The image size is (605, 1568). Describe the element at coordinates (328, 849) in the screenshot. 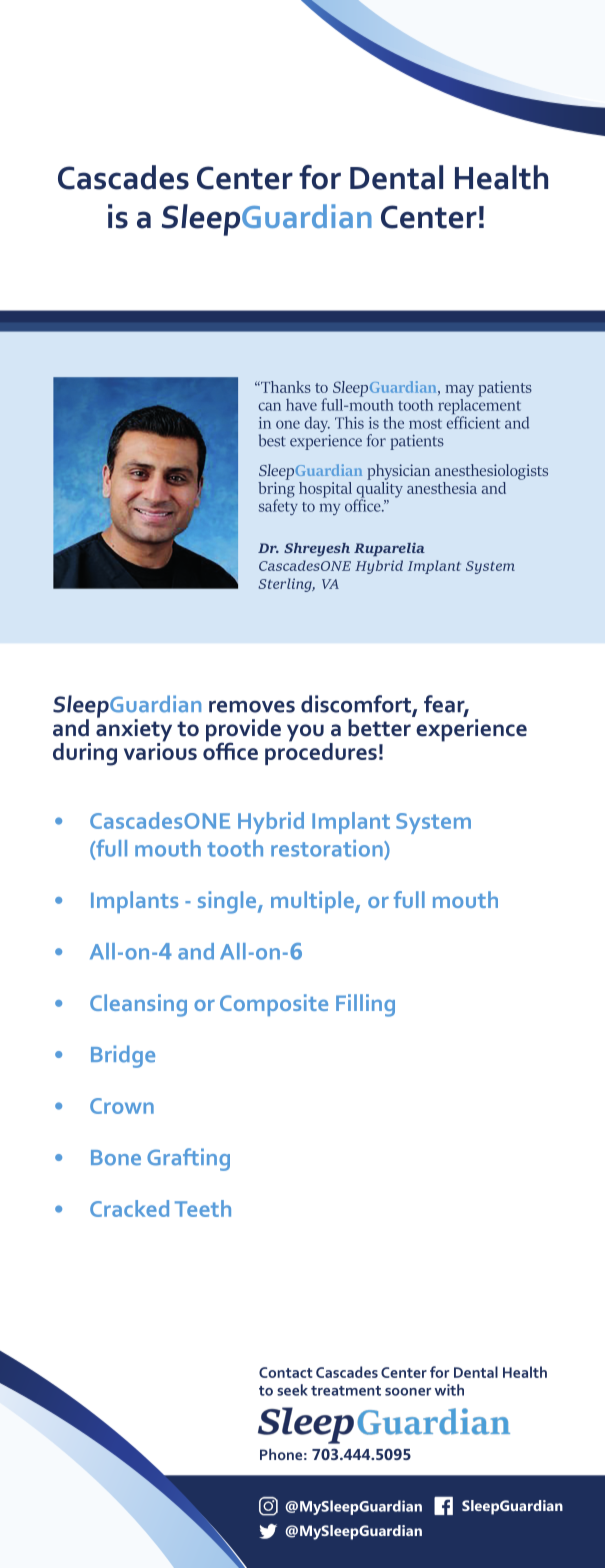

I see `restoration` at that location.
